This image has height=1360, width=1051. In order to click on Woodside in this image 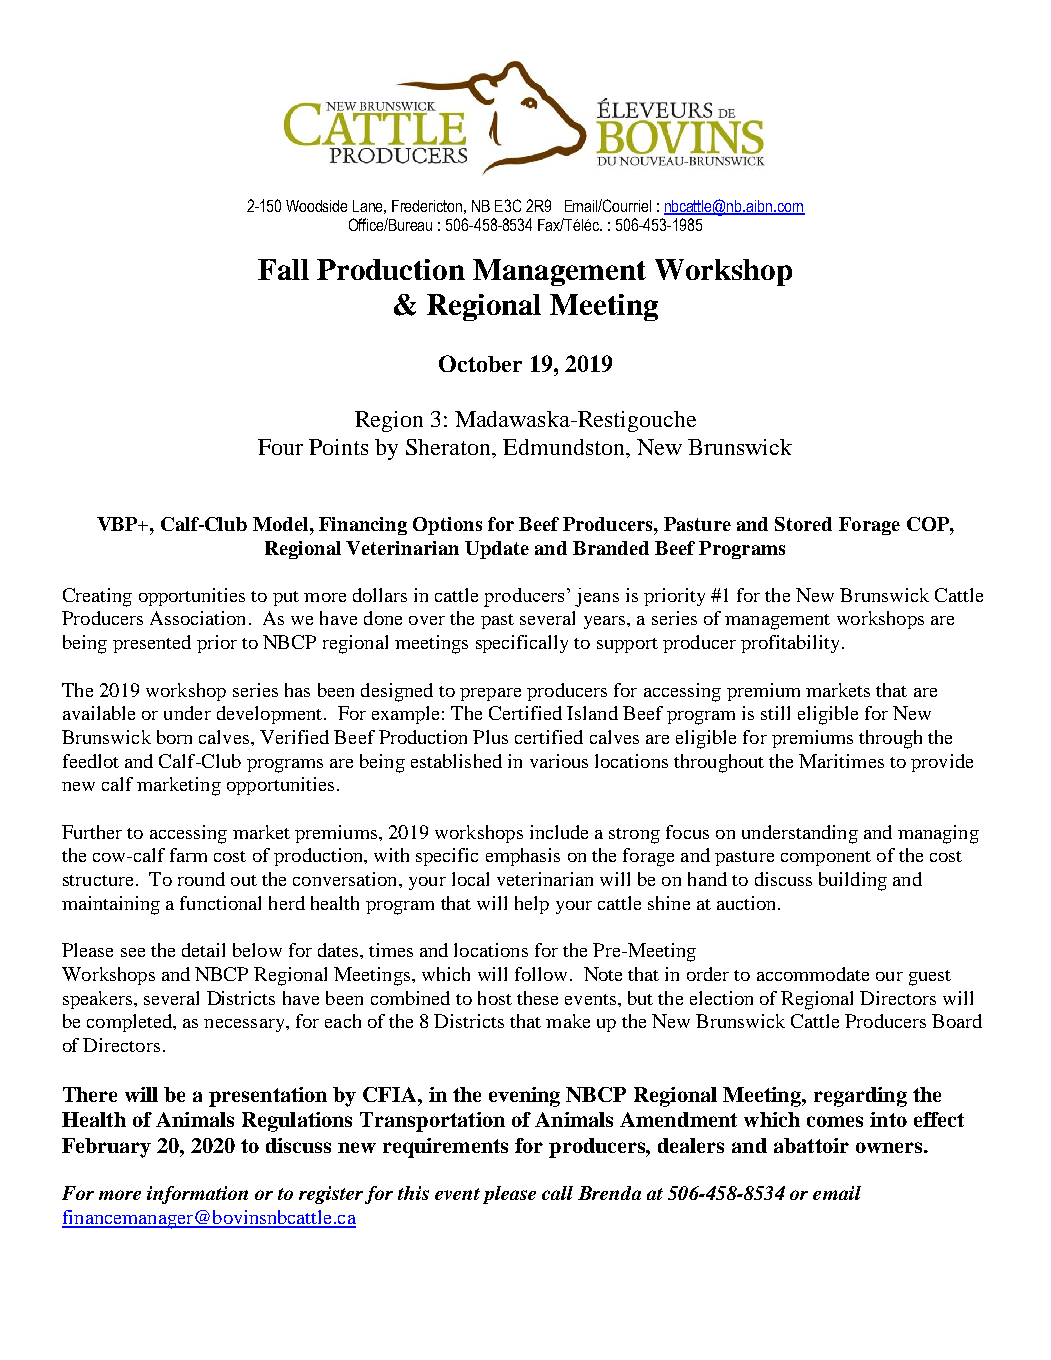, I will do `click(316, 206)`.
